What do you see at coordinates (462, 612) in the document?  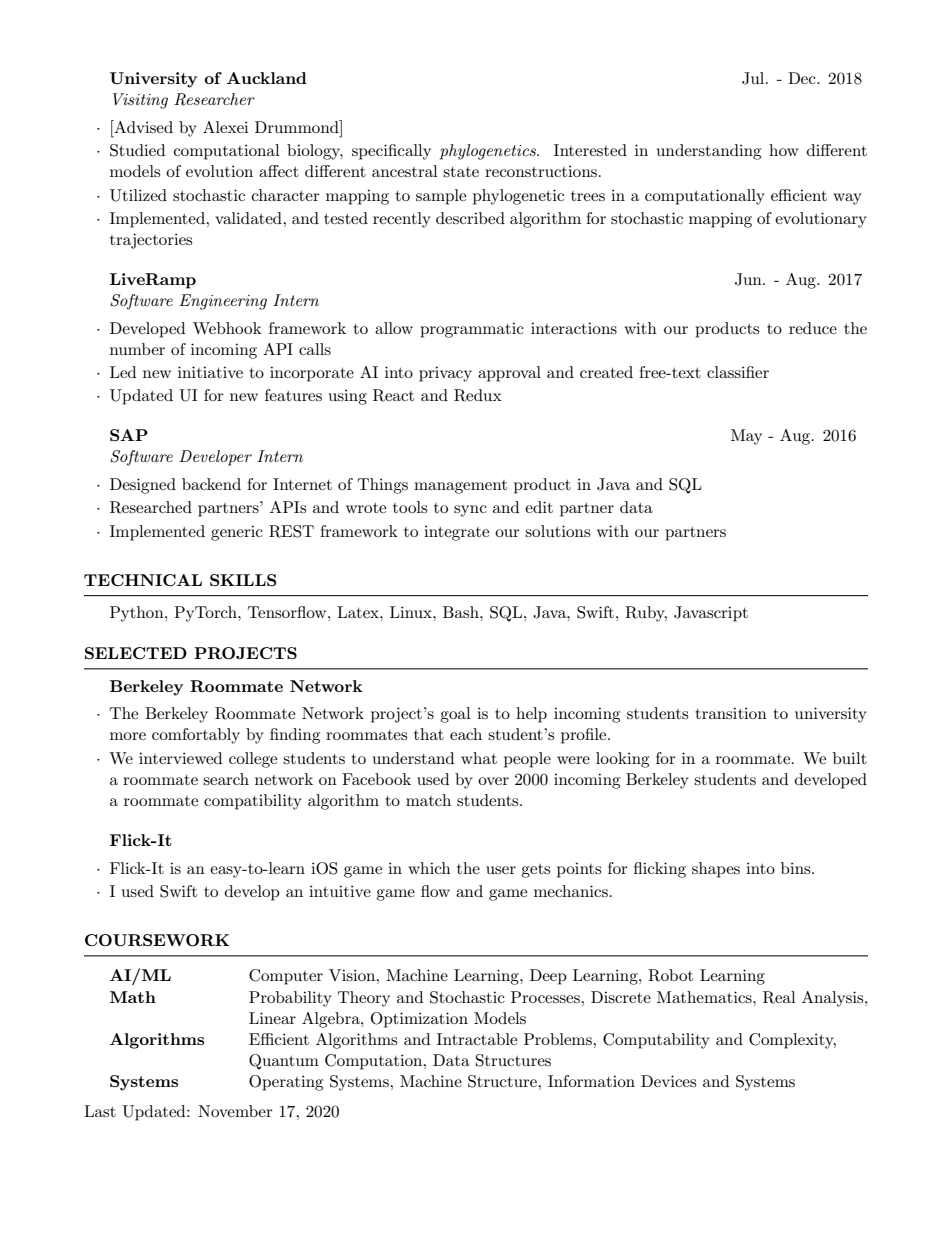 I see `Bash` at bounding box center [462, 612].
